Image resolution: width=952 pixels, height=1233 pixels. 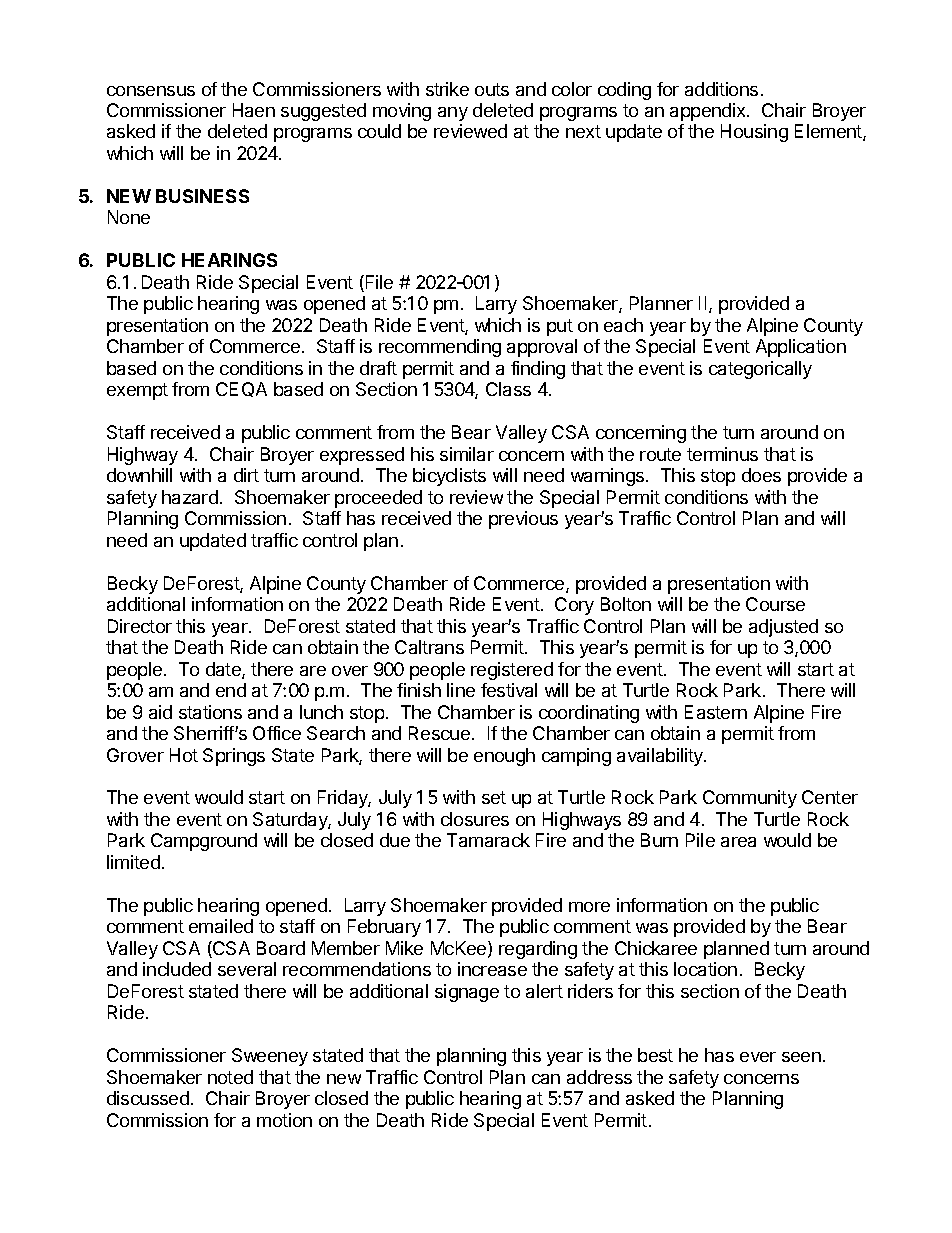 I want to click on Application, so click(x=801, y=348).
